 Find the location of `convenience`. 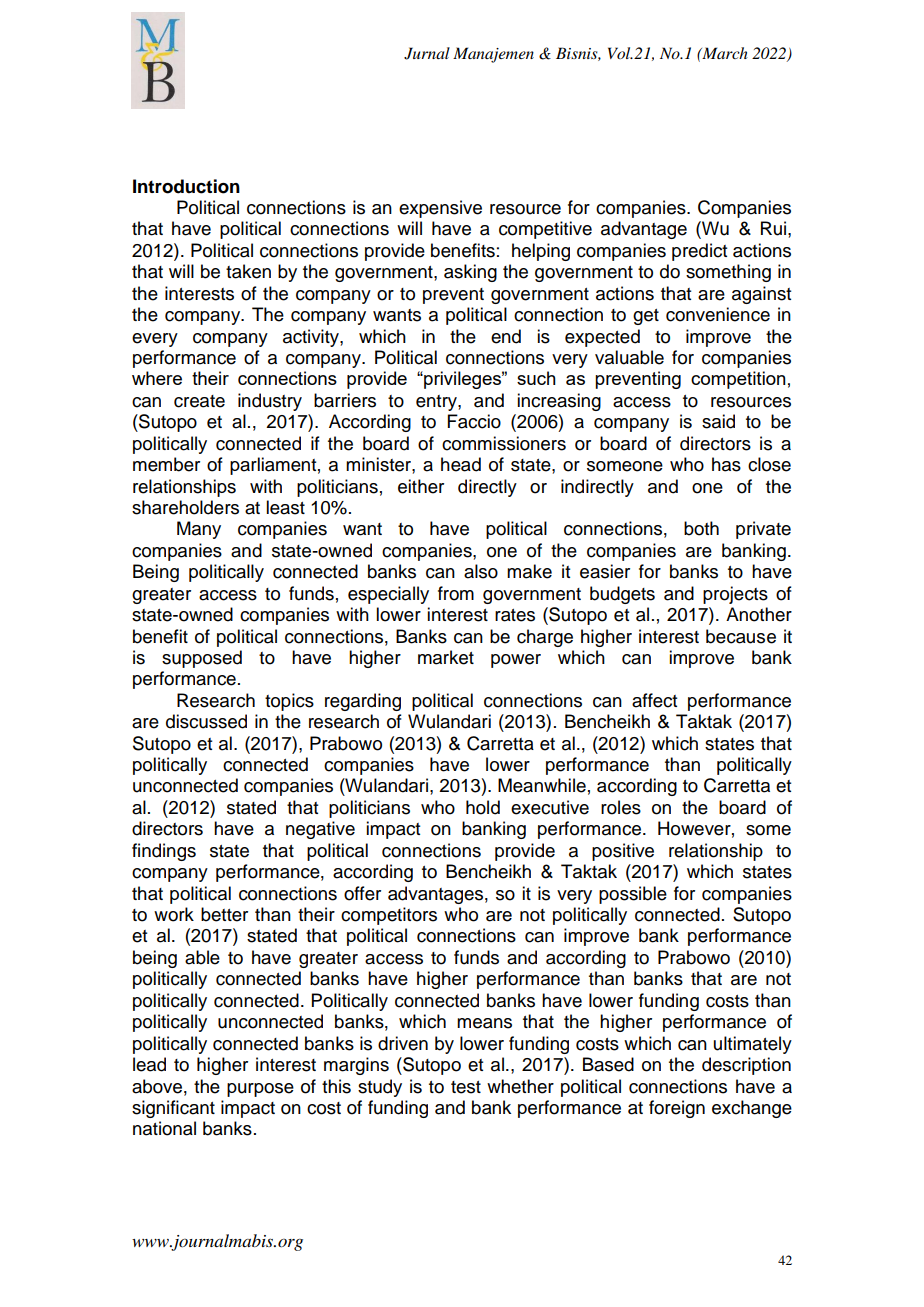

convenience is located at coordinates (718, 314).
